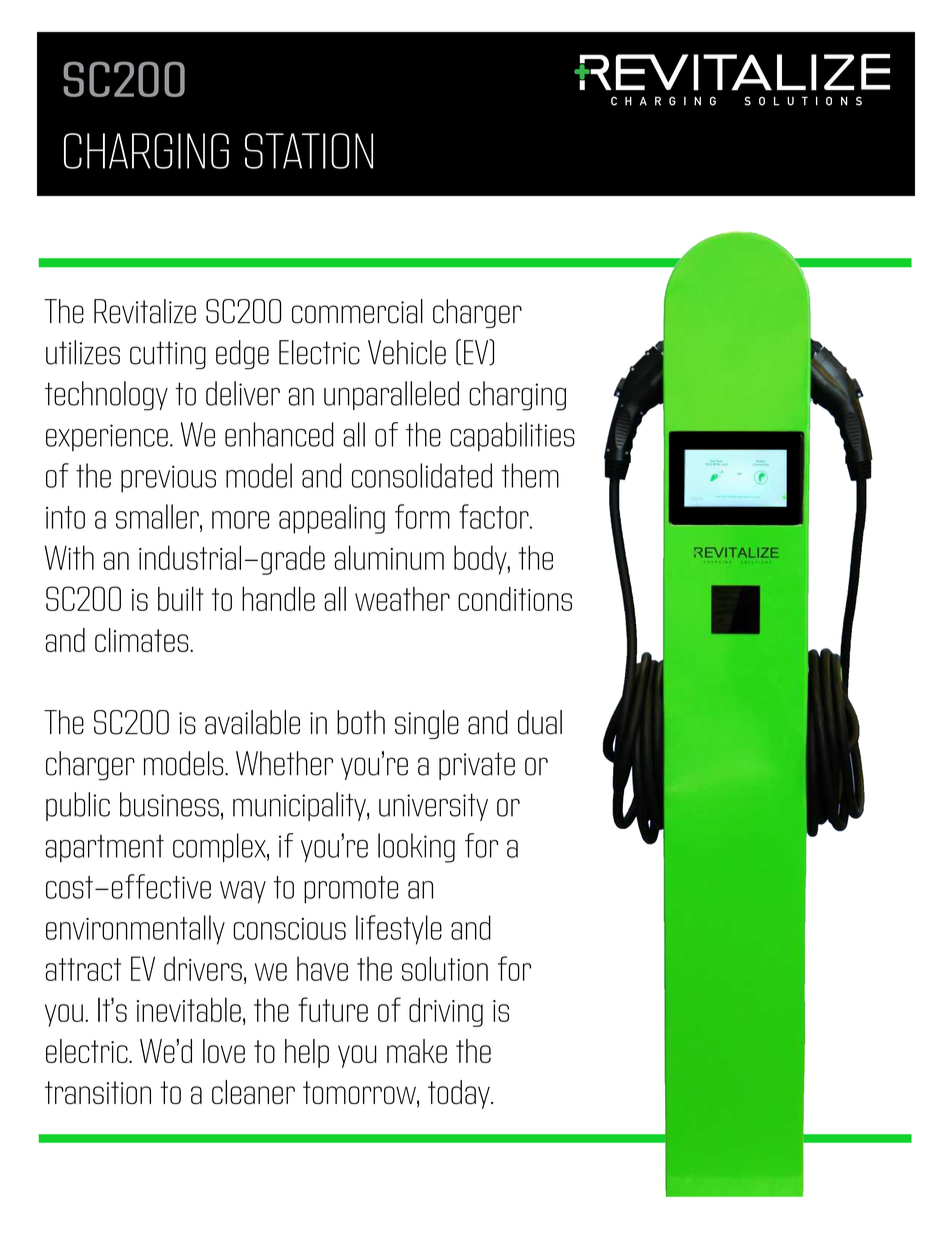  Describe the element at coordinates (98, 1093) in the document. I see `transition` at that location.
